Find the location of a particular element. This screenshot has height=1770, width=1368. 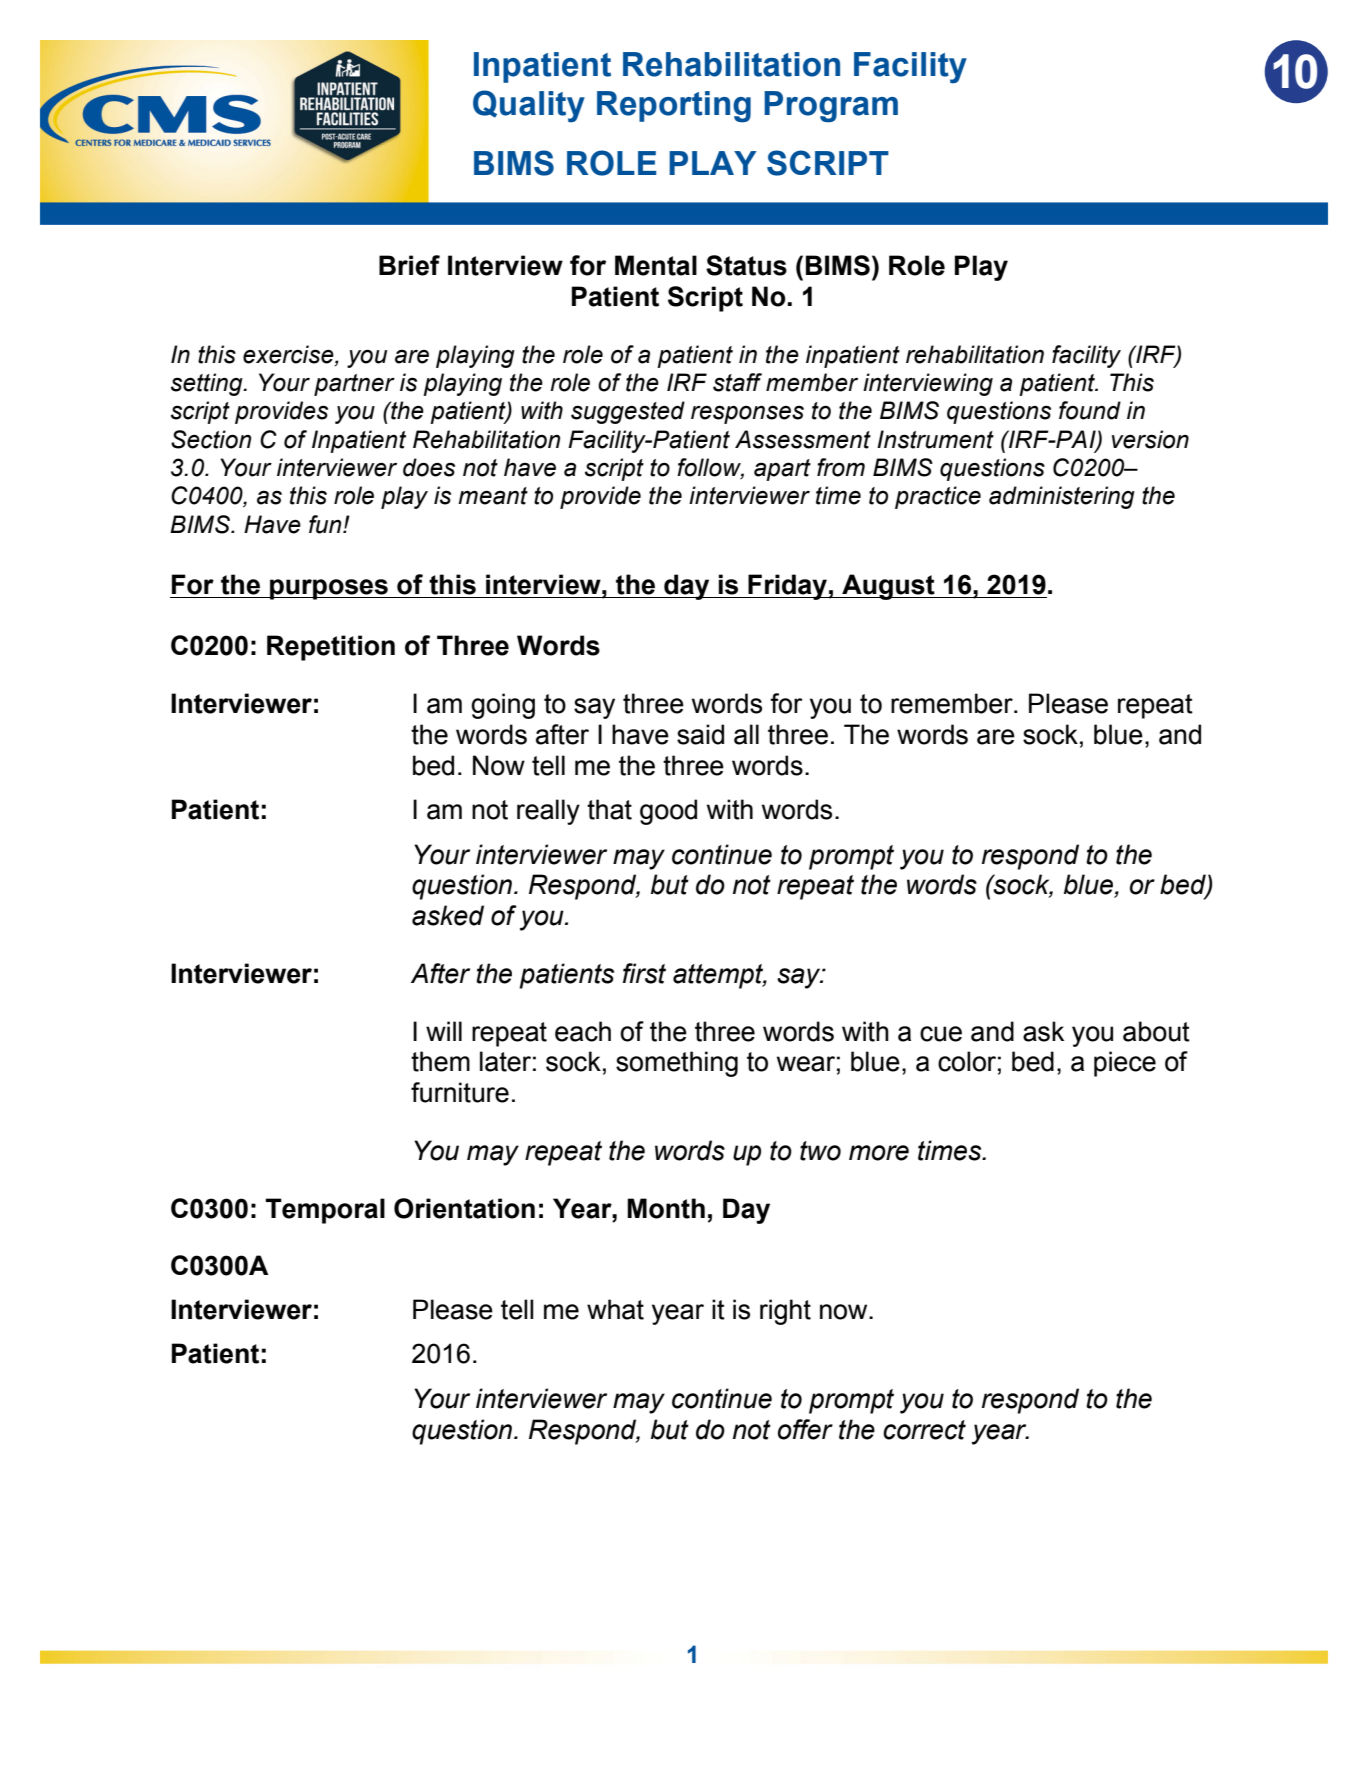

Reporting is located at coordinates (674, 107).
